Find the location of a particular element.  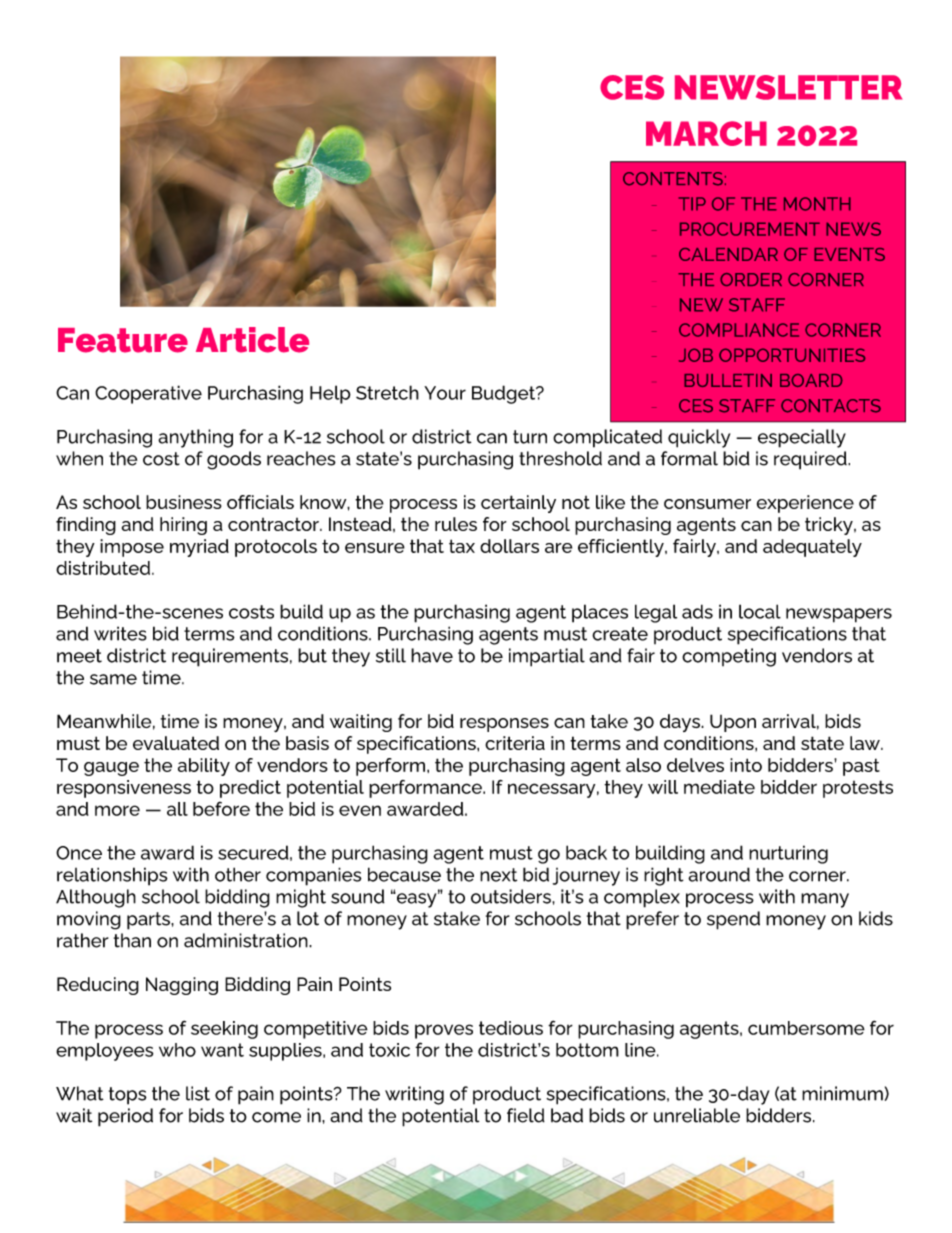

criteria is located at coordinates (515, 743).
